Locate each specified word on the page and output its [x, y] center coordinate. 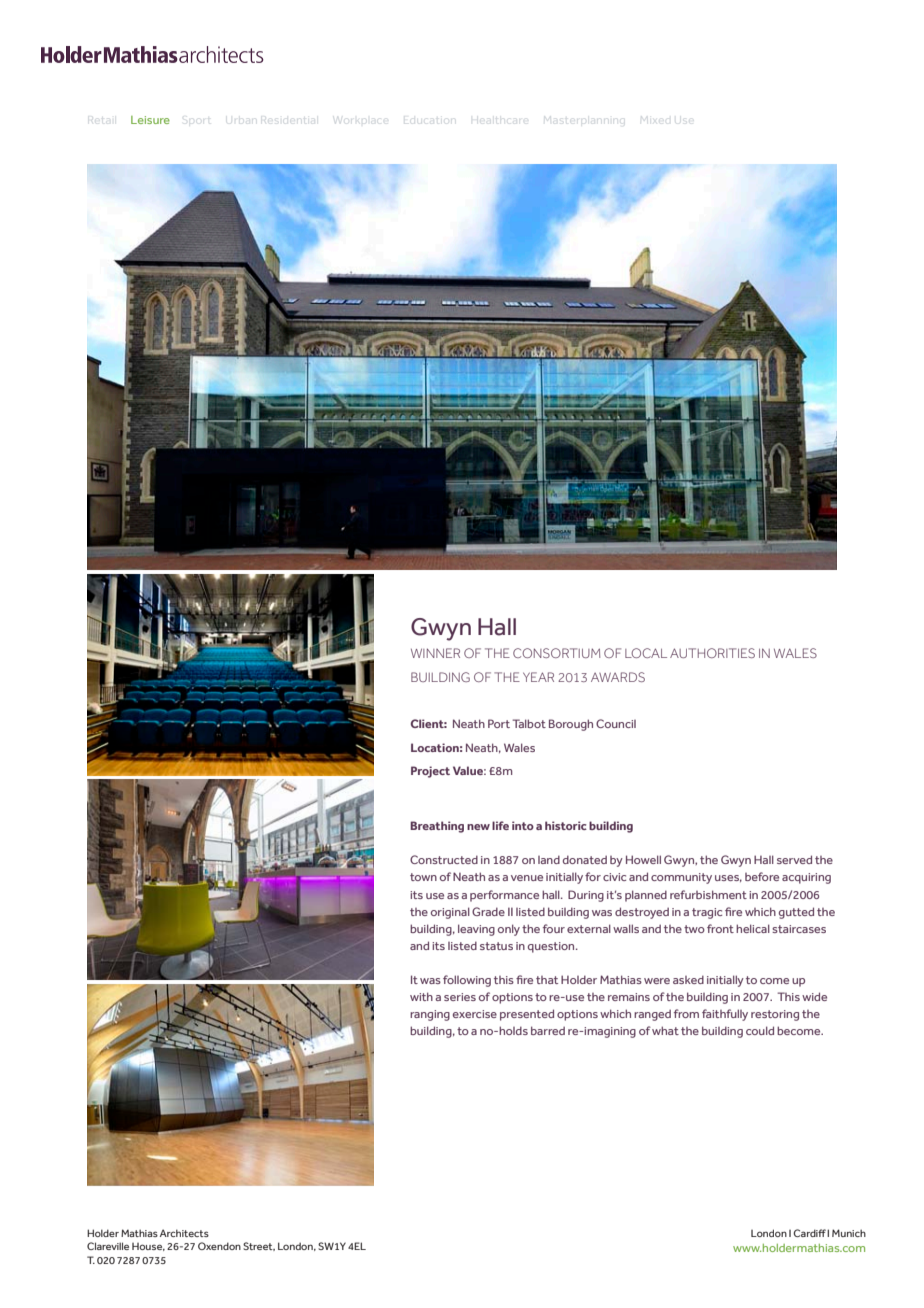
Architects [184, 1233]
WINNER [435, 653]
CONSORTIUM [556, 653]
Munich [849, 1233]
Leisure [150, 120]
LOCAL [646, 653]
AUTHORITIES [712, 653]
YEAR [538, 677]
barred [548, 1030]
